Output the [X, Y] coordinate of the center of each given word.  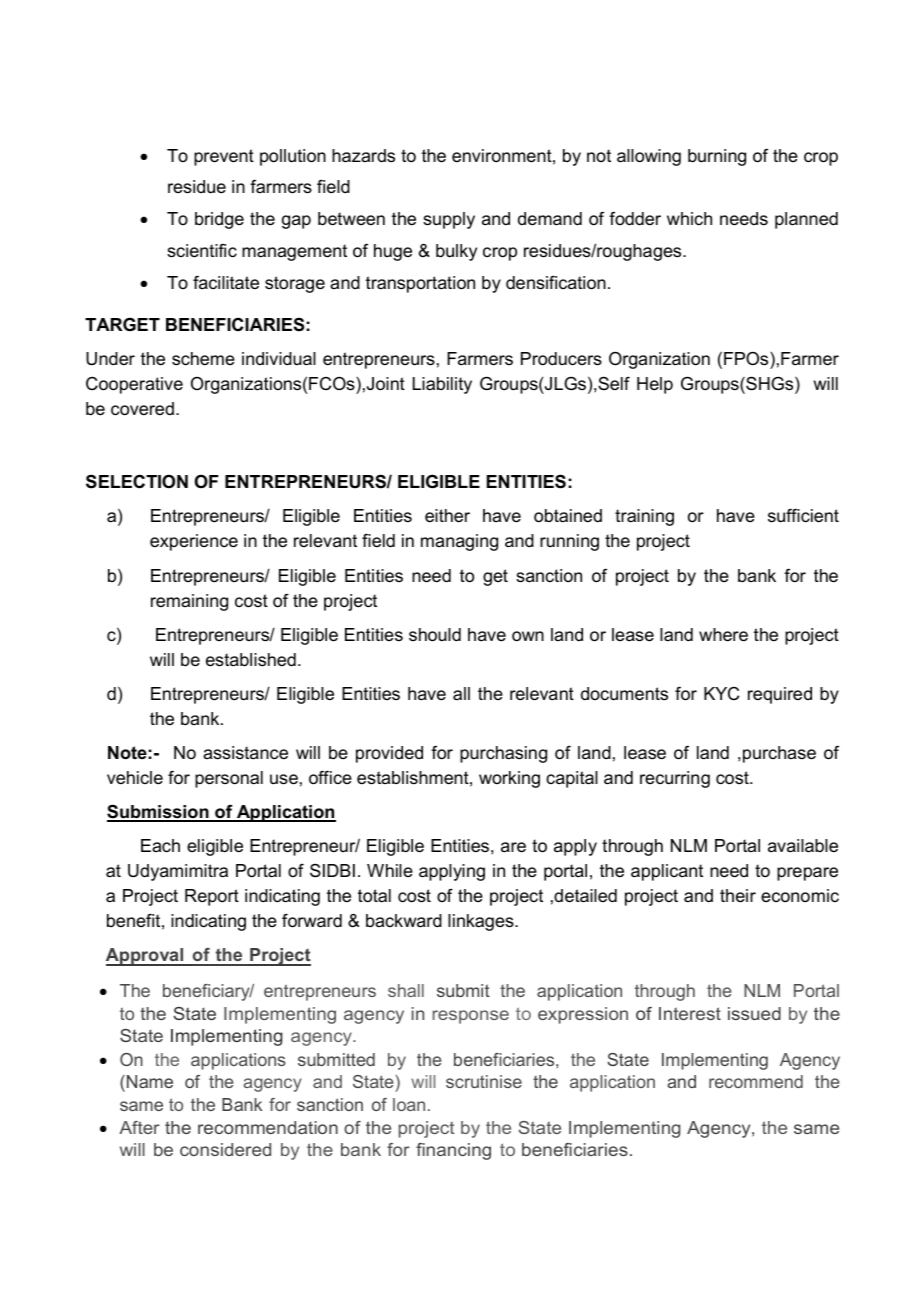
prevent [224, 157]
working [509, 779]
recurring [675, 779]
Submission [159, 812]
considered [225, 1149]
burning [717, 157]
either [447, 515]
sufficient [803, 516]
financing [453, 1151]
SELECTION [137, 481]
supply [449, 220]
